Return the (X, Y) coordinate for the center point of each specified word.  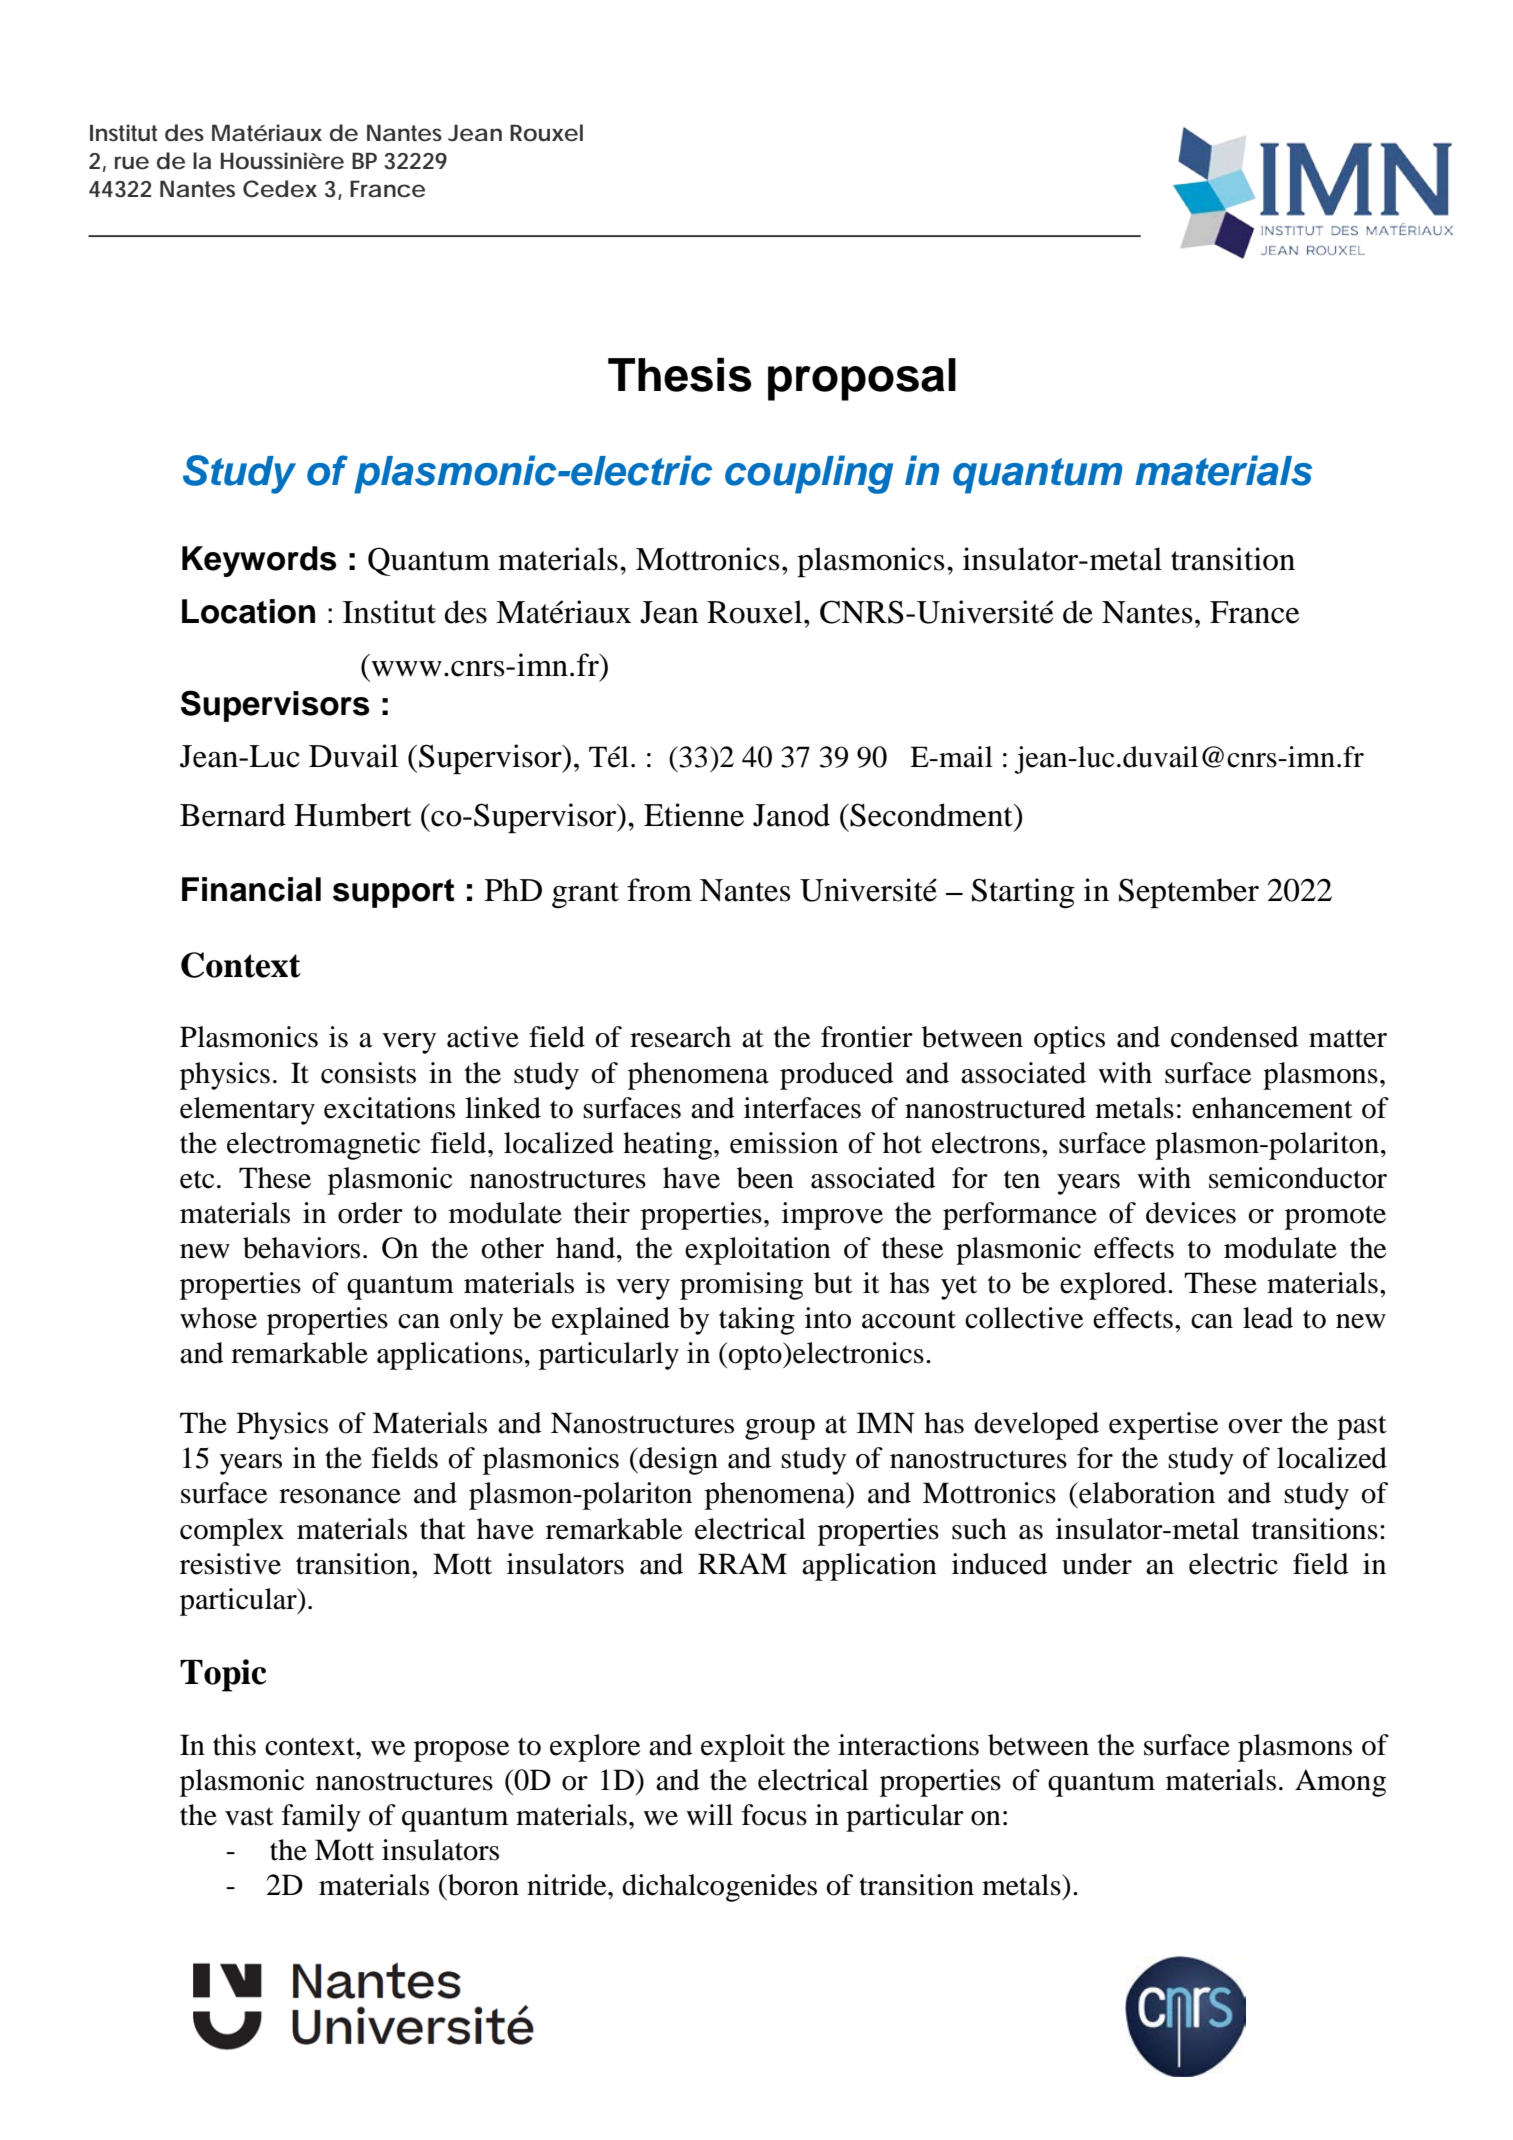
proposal (862, 379)
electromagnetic (323, 1146)
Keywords (259, 561)
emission (784, 1143)
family (321, 1818)
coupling (809, 474)
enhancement (1272, 1108)
